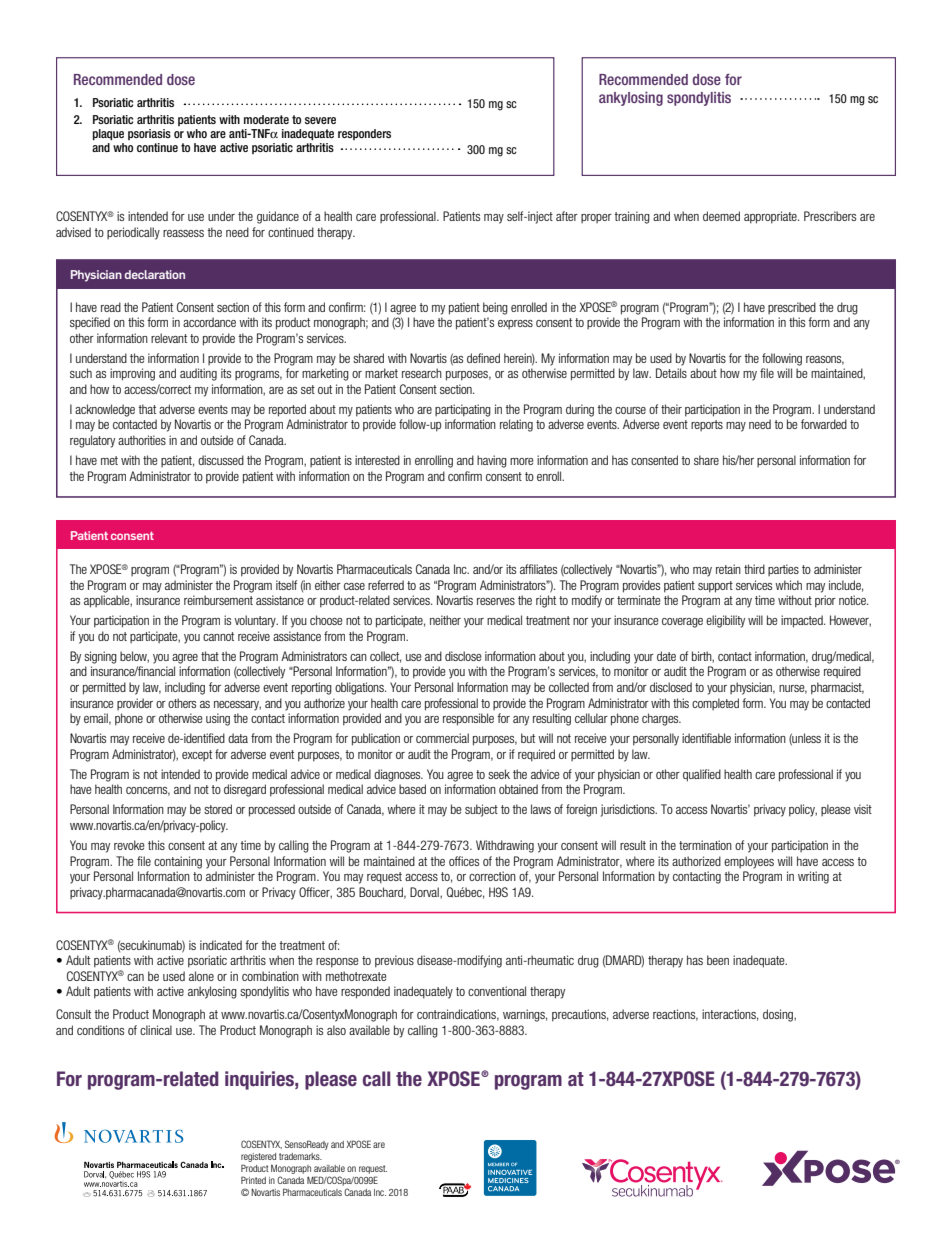 The width and height of the screenshot is (952, 1233). What do you see at coordinates (779, 1015) in the screenshot?
I see `dosing` at bounding box center [779, 1015].
